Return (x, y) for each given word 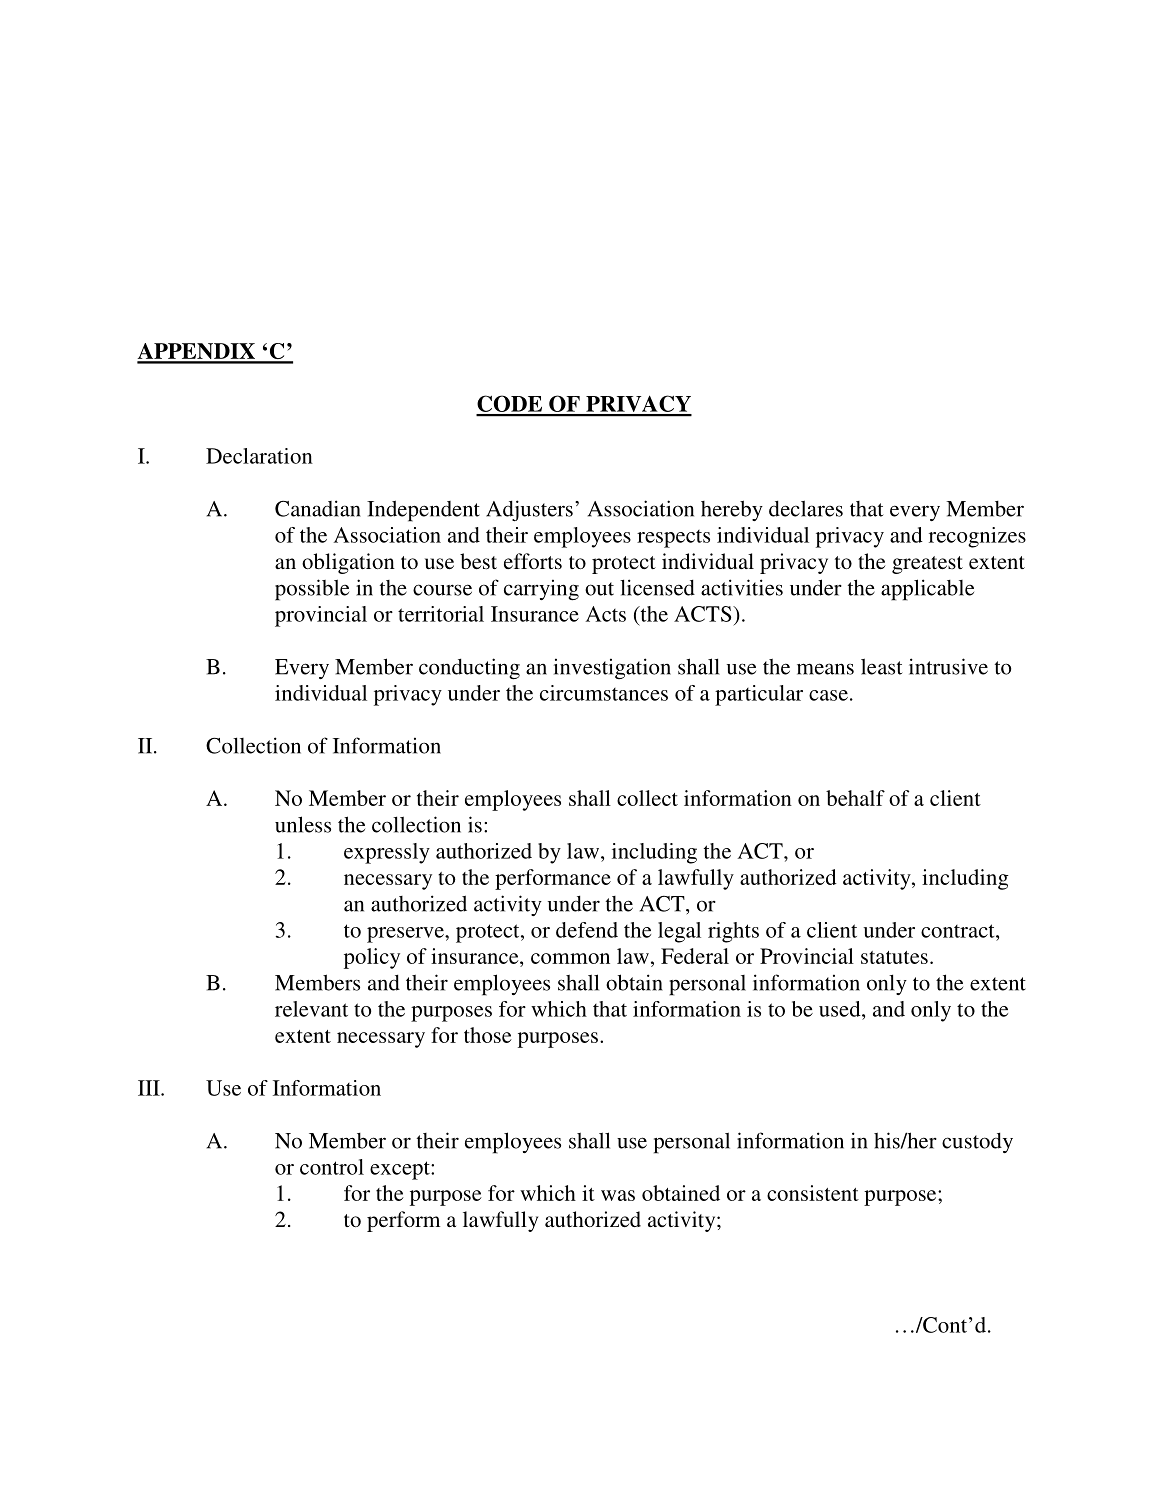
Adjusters (529, 510)
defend (587, 930)
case (828, 695)
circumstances (604, 693)
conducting (469, 669)
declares (806, 508)
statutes (894, 957)
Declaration (259, 456)
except (401, 1170)
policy (372, 958)
